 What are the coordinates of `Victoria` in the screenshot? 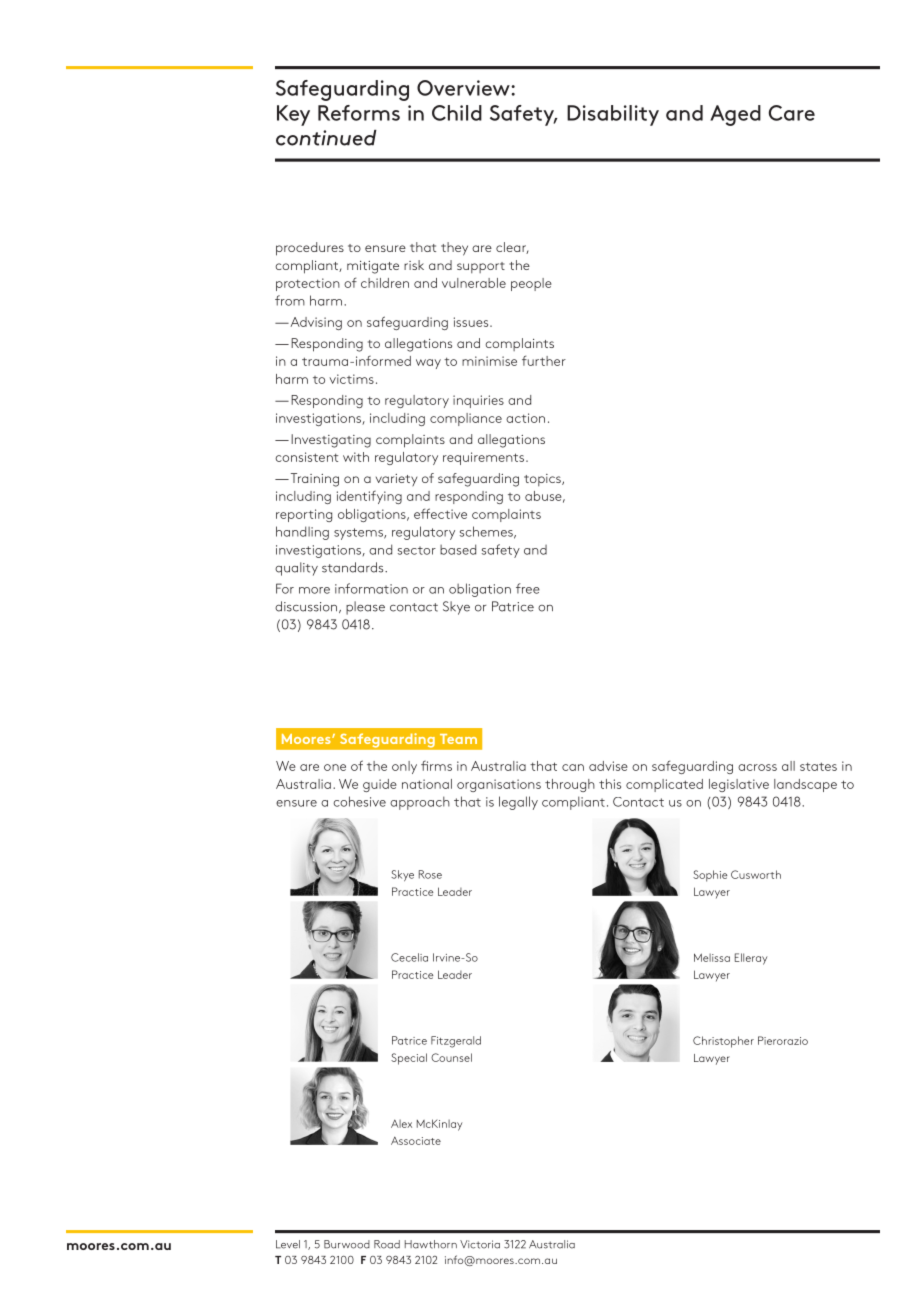 It's located at (480, 1244).
